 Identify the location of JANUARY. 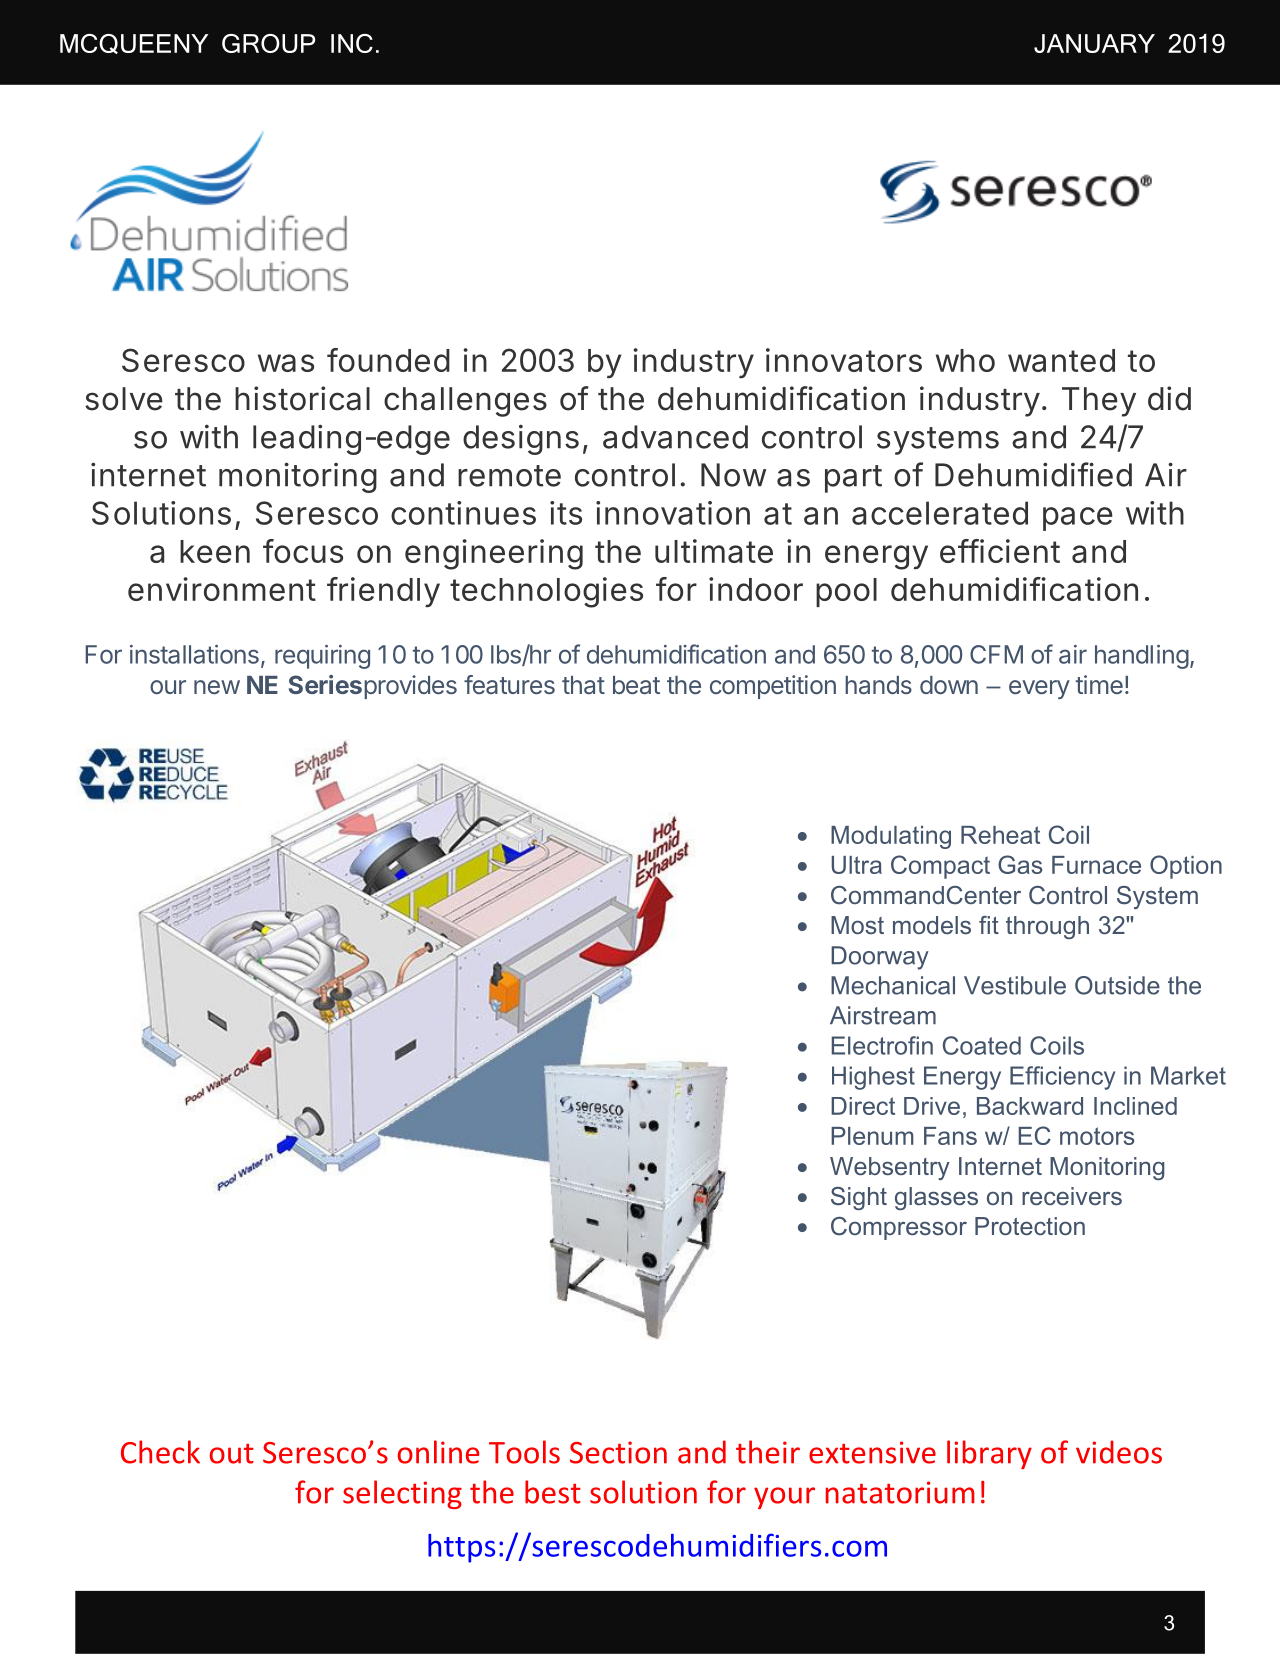
(1094, 43).
